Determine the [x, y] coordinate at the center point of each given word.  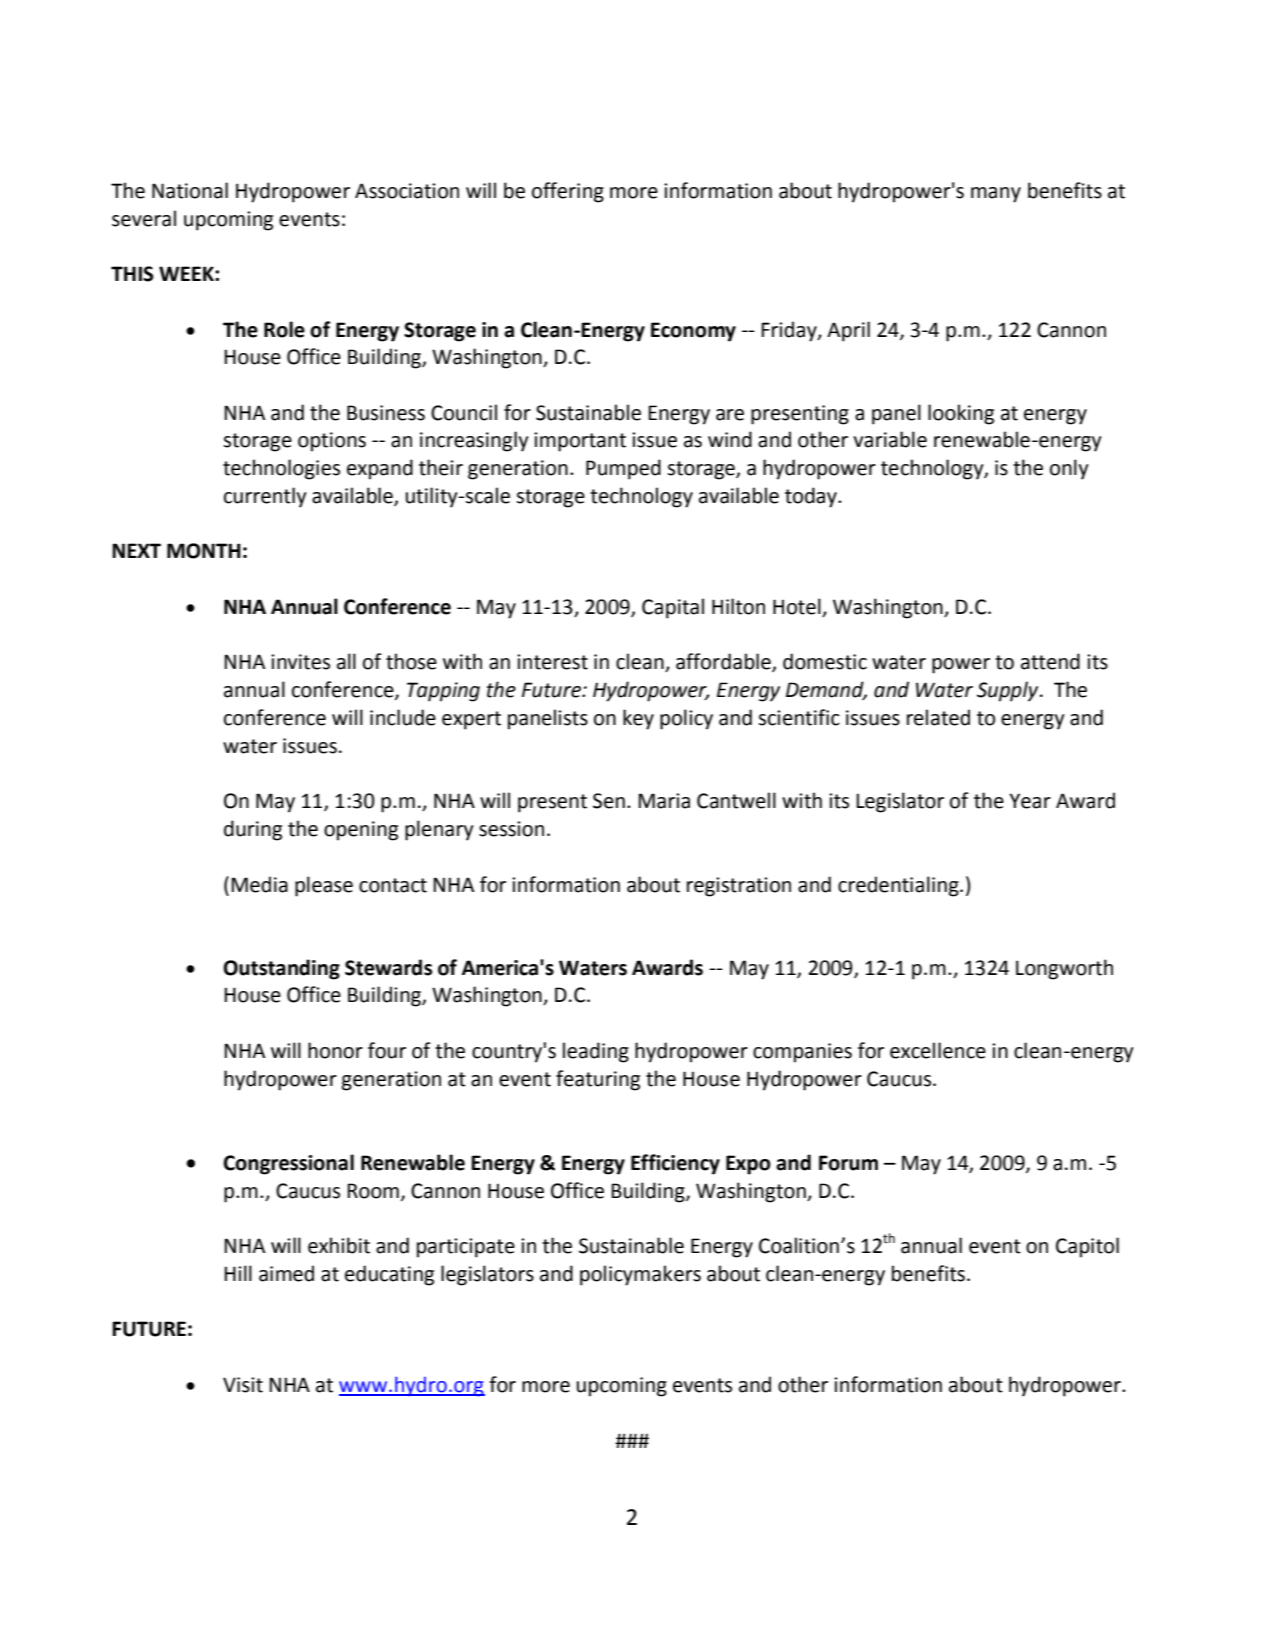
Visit [243, 1385]
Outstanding [281, 969]
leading [596, 1052]
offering [568, 192]
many [996, 195]
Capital [673, 608]
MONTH [204, 551]
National [190, 190]
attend [1050, 661]
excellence [938, 1050]
